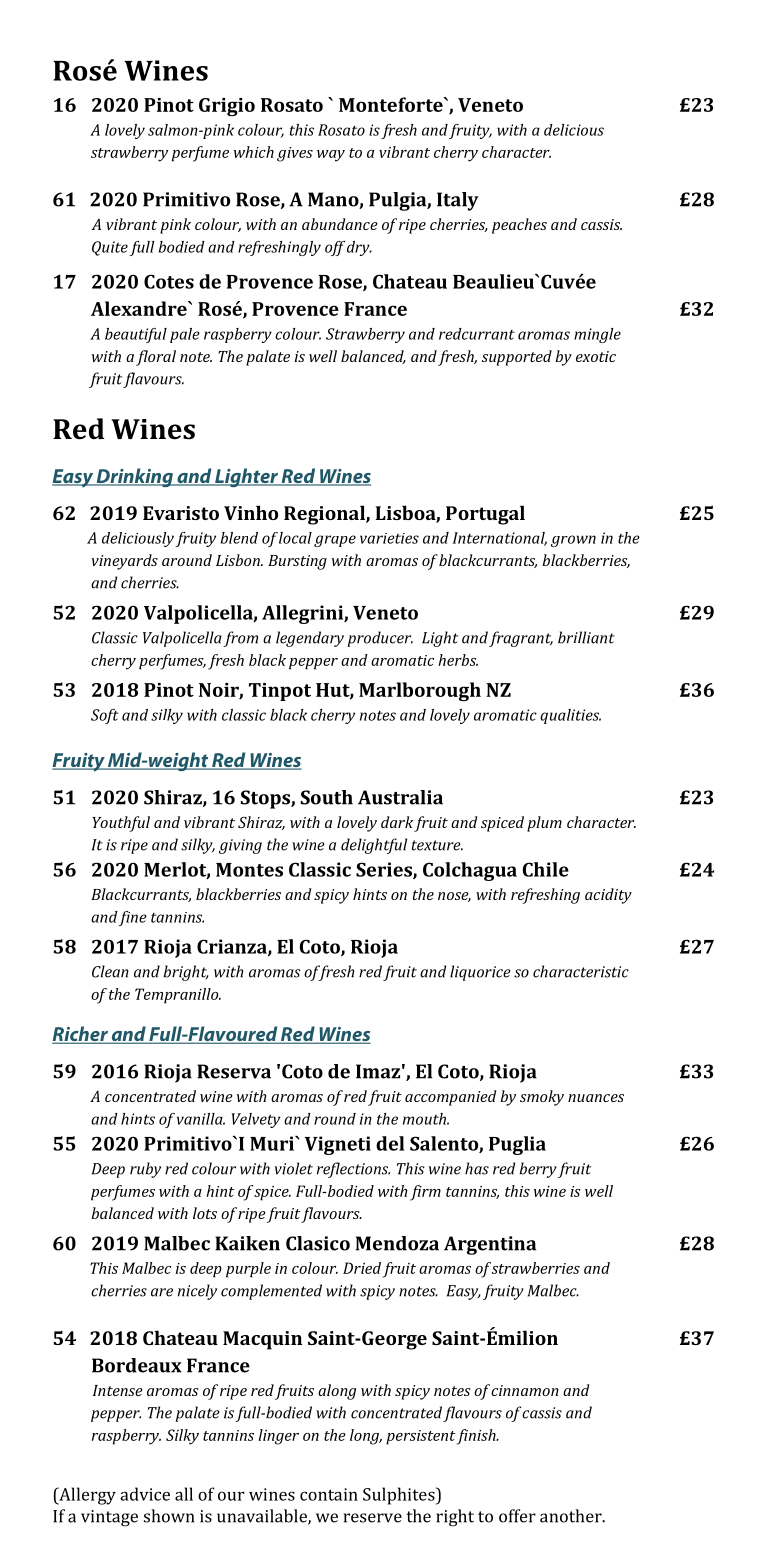 The image size is (784, 1555). I want to click on South, so click(327, 797).
